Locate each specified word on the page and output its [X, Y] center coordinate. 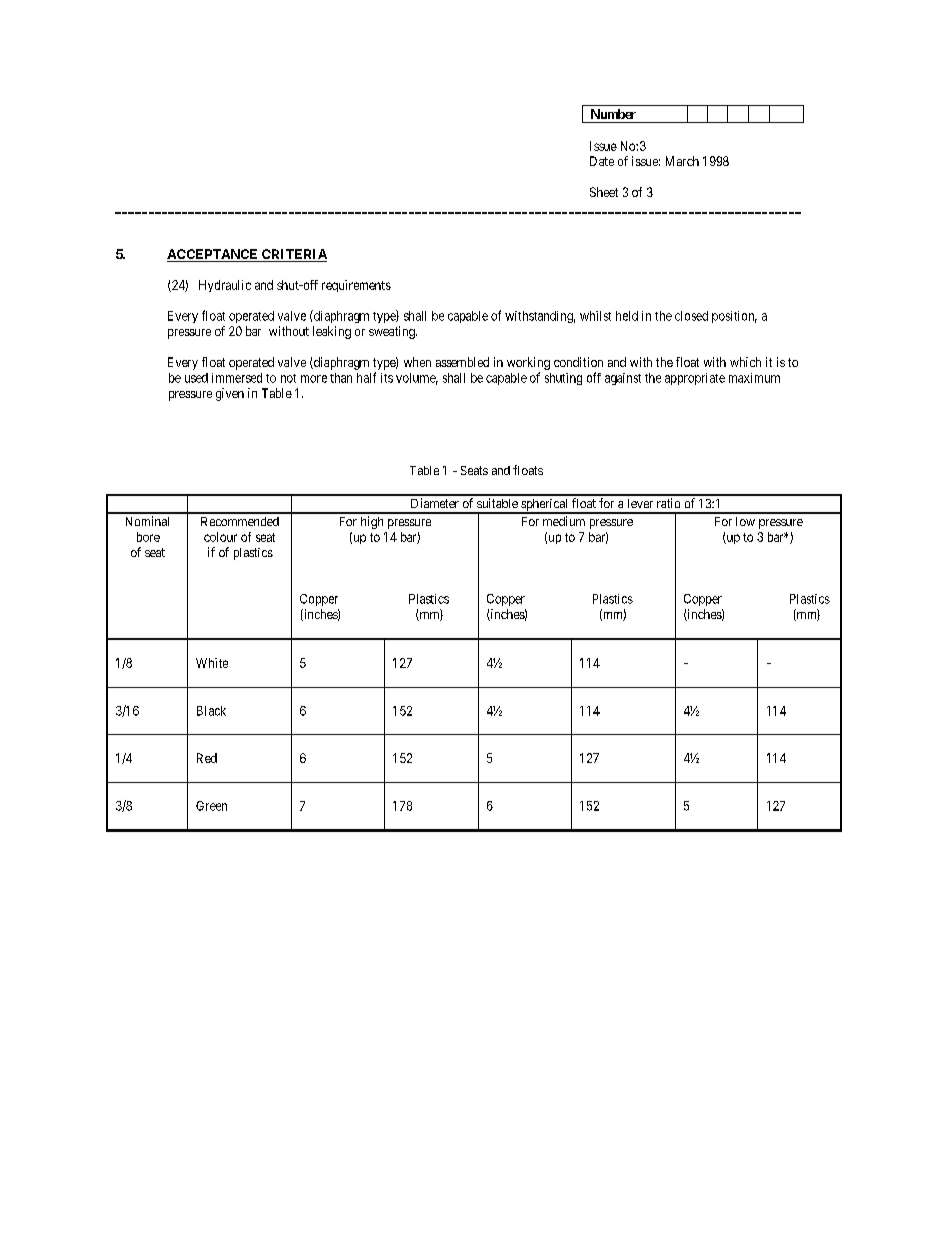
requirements [356, 286]
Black [211, 711]
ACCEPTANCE [213, 255]
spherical [545, 506]
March [682, 161]
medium [564, 521]
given [230, 394]
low [745, 521]
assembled [462, 362]
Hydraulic [225, 286]
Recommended [240, 521]
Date [602, 161]
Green [211, 806]
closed [691, 316]
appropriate [695, 379]
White [212, 663]
